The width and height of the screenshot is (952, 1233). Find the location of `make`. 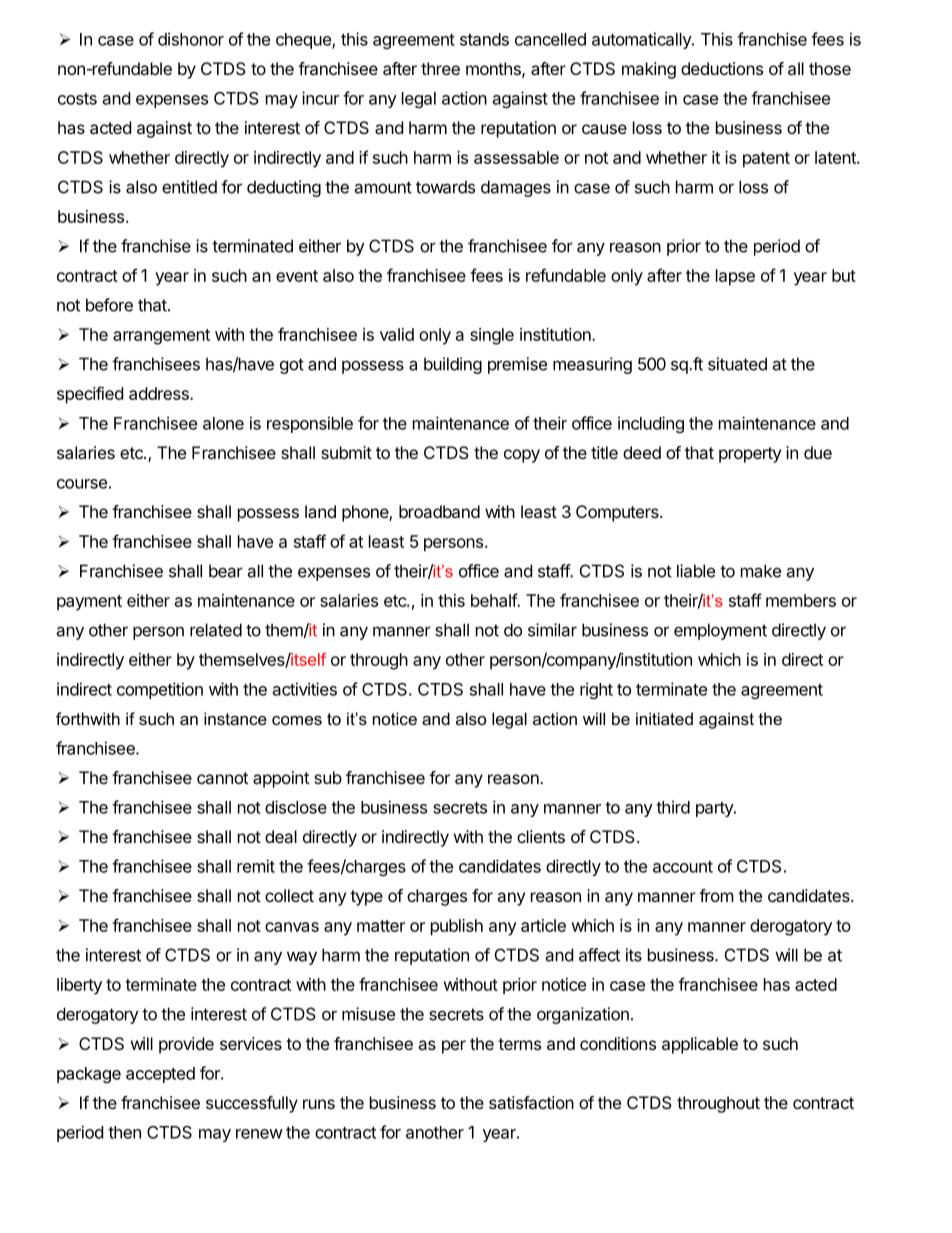

make is located at coordinates (761, 571).
